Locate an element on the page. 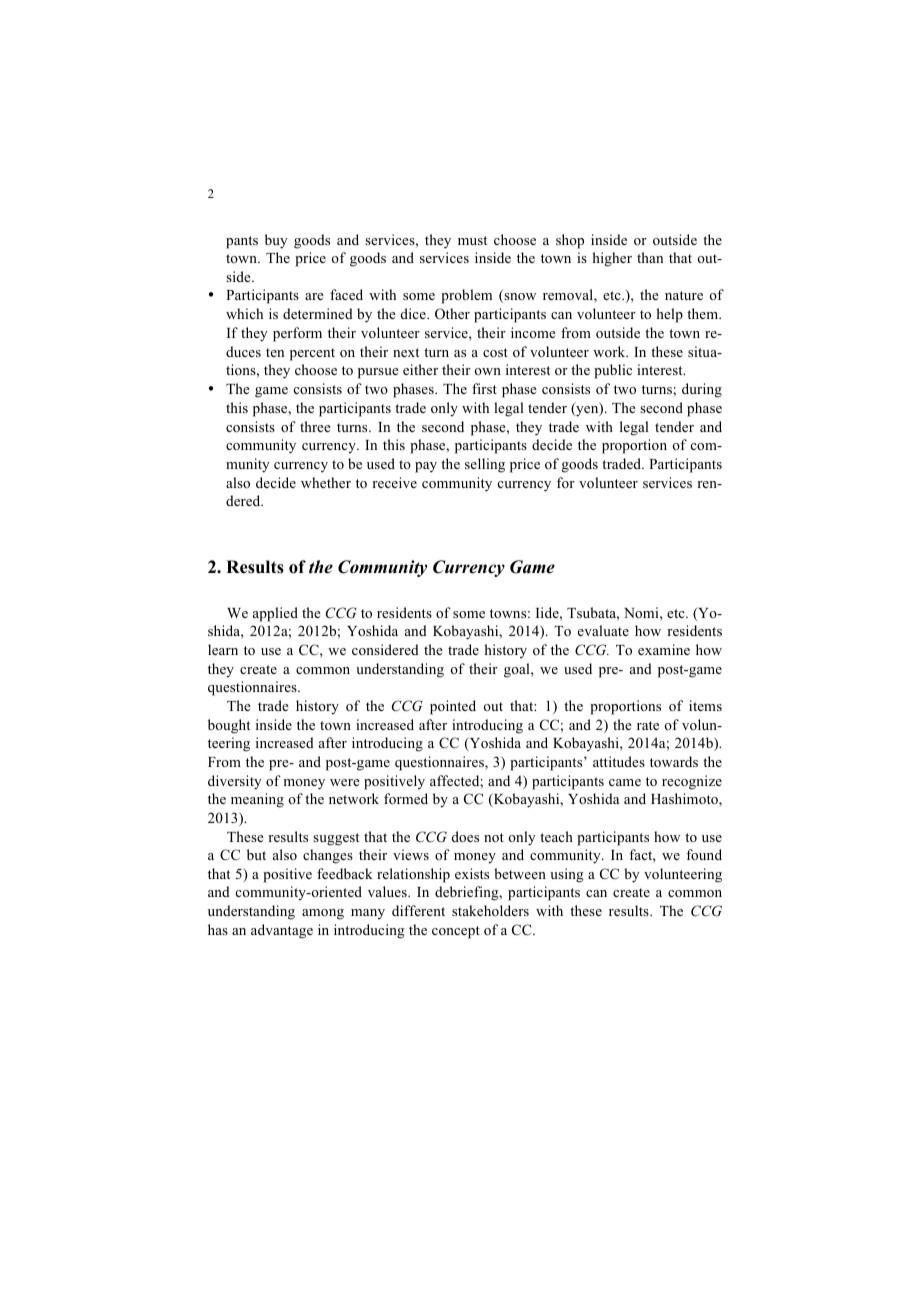 The width and height of the page is (924, 1308). applied is located at coordinates (275, 614).
